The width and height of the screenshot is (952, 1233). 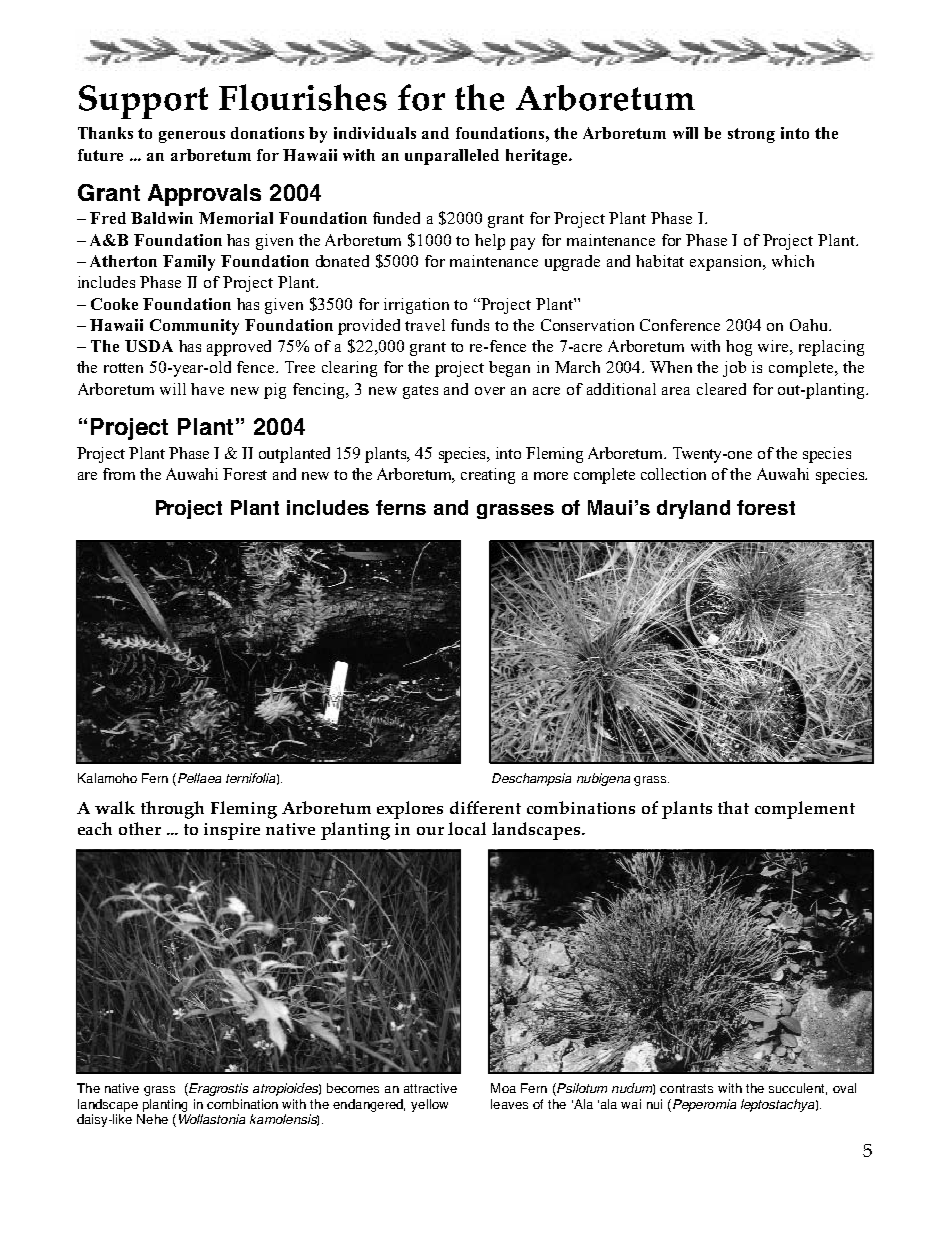 What do you see at coordinates (452, 157) in the screenshot?
I see `unparalleled` at bounding box center [452, 157].
